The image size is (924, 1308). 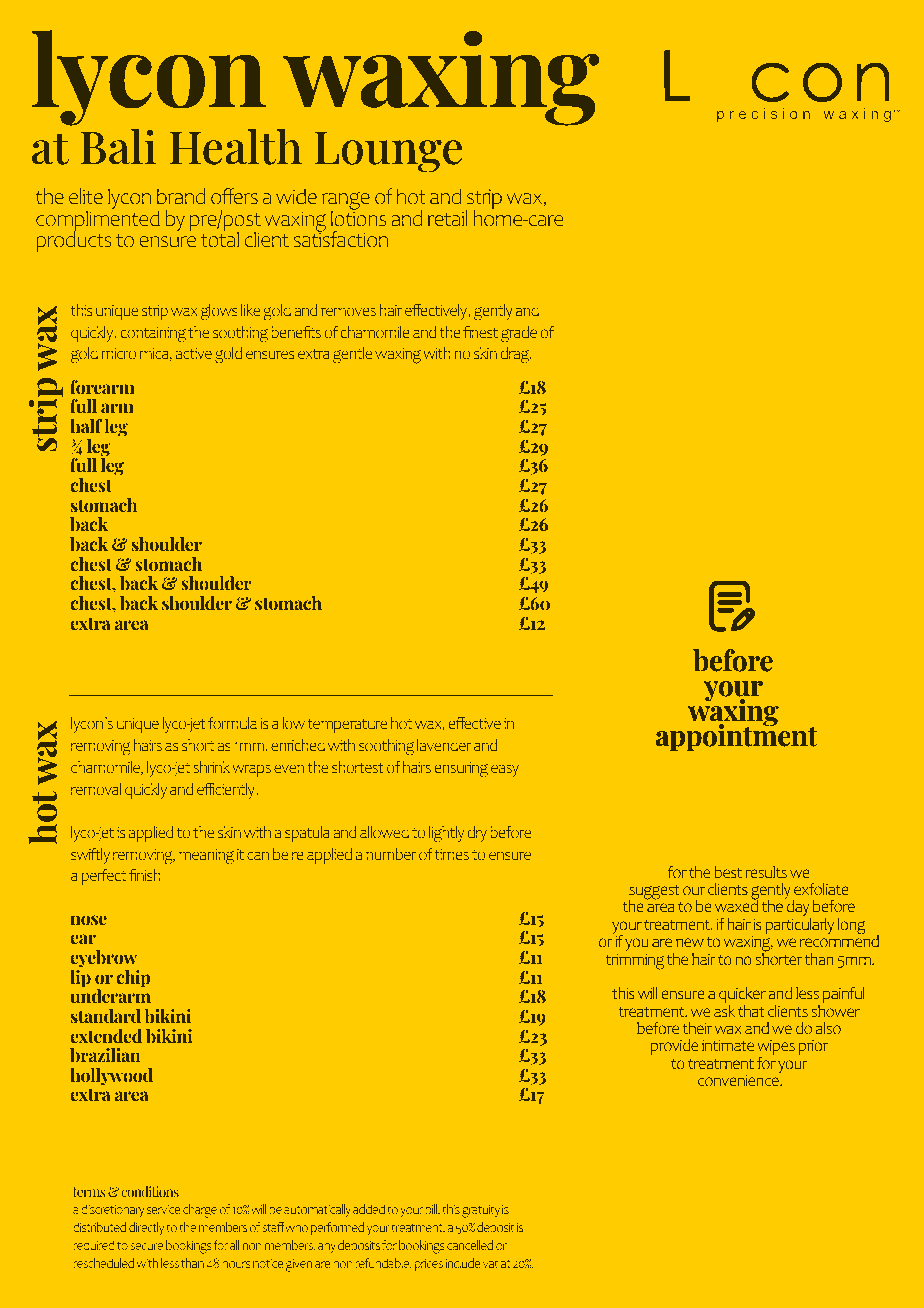 I want to click on drag, so click(x=516, y=355).
